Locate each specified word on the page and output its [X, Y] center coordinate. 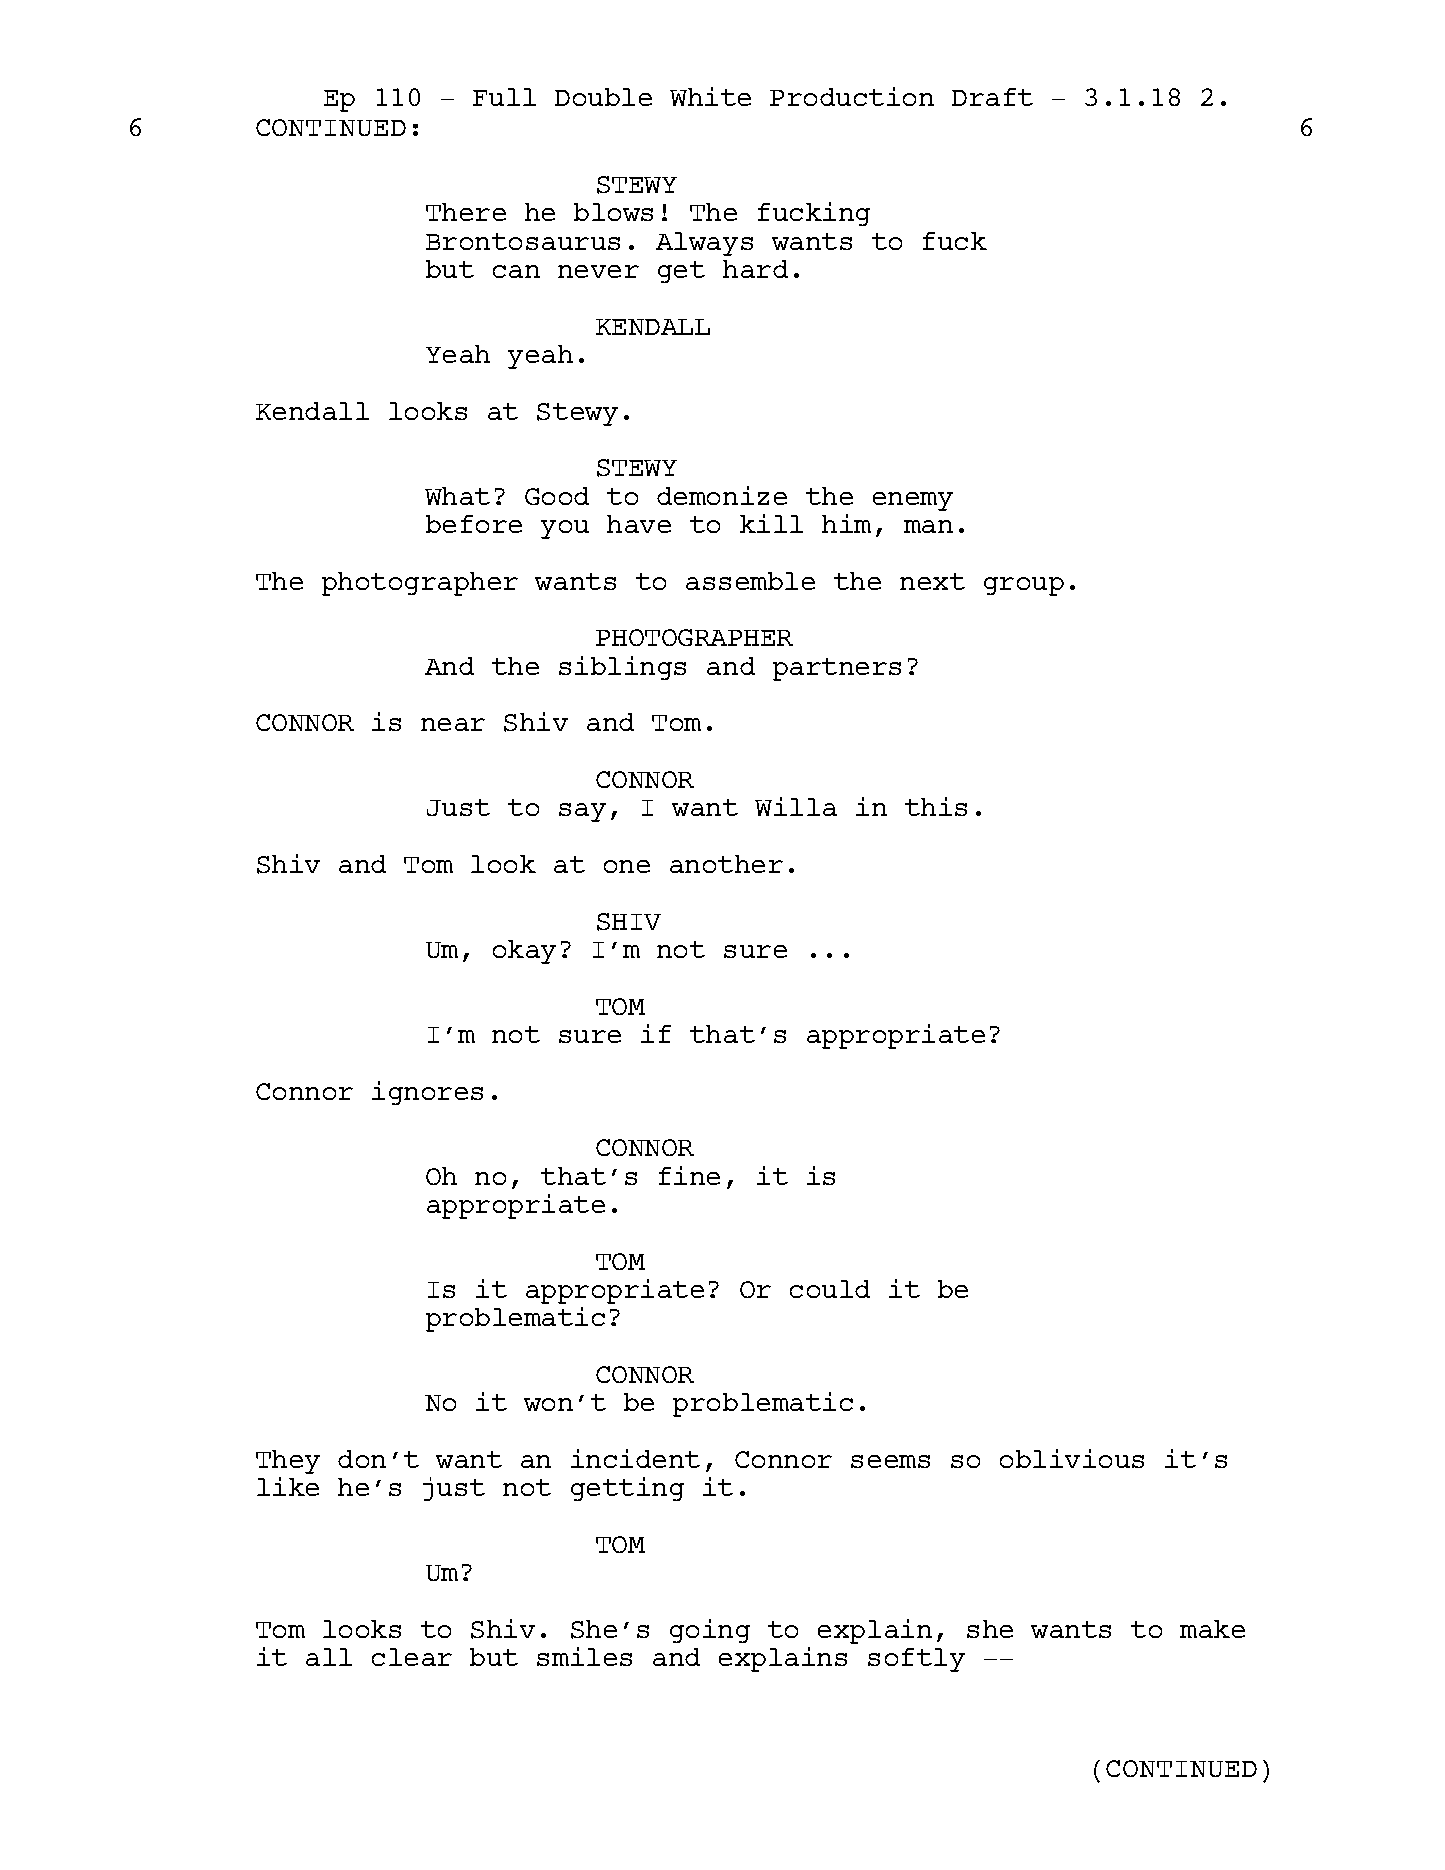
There [466, 212]
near [453, 724]
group [1024, 586]
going [710, 1631]
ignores [427, 1093]
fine [689, 1175]
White [710, 96]
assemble [750, 581]
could [830, 1289]
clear [412, 1657]
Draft [992, 97]
